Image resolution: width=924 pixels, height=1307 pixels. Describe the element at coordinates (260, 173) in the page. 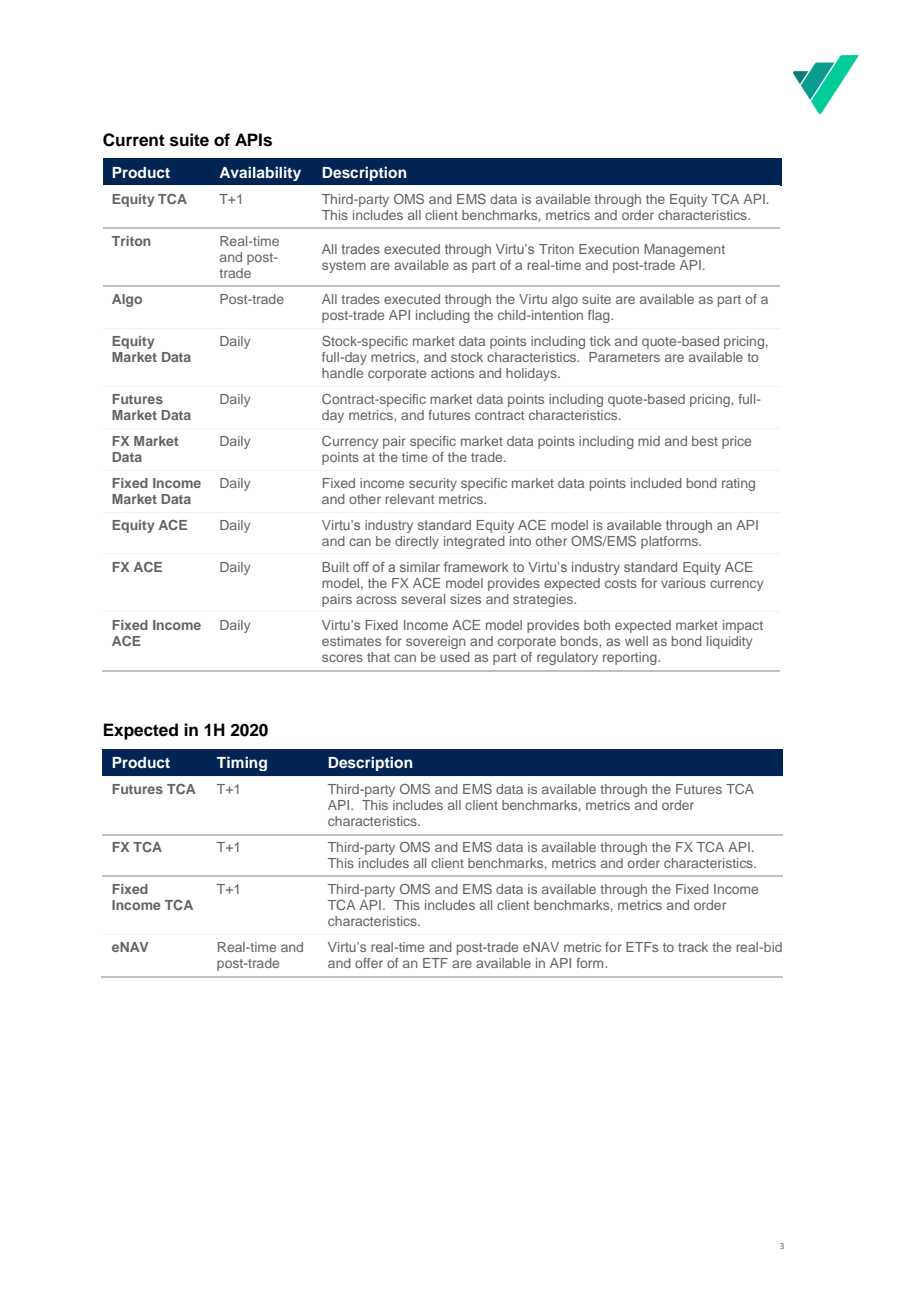

I see `Availability` at that location.
